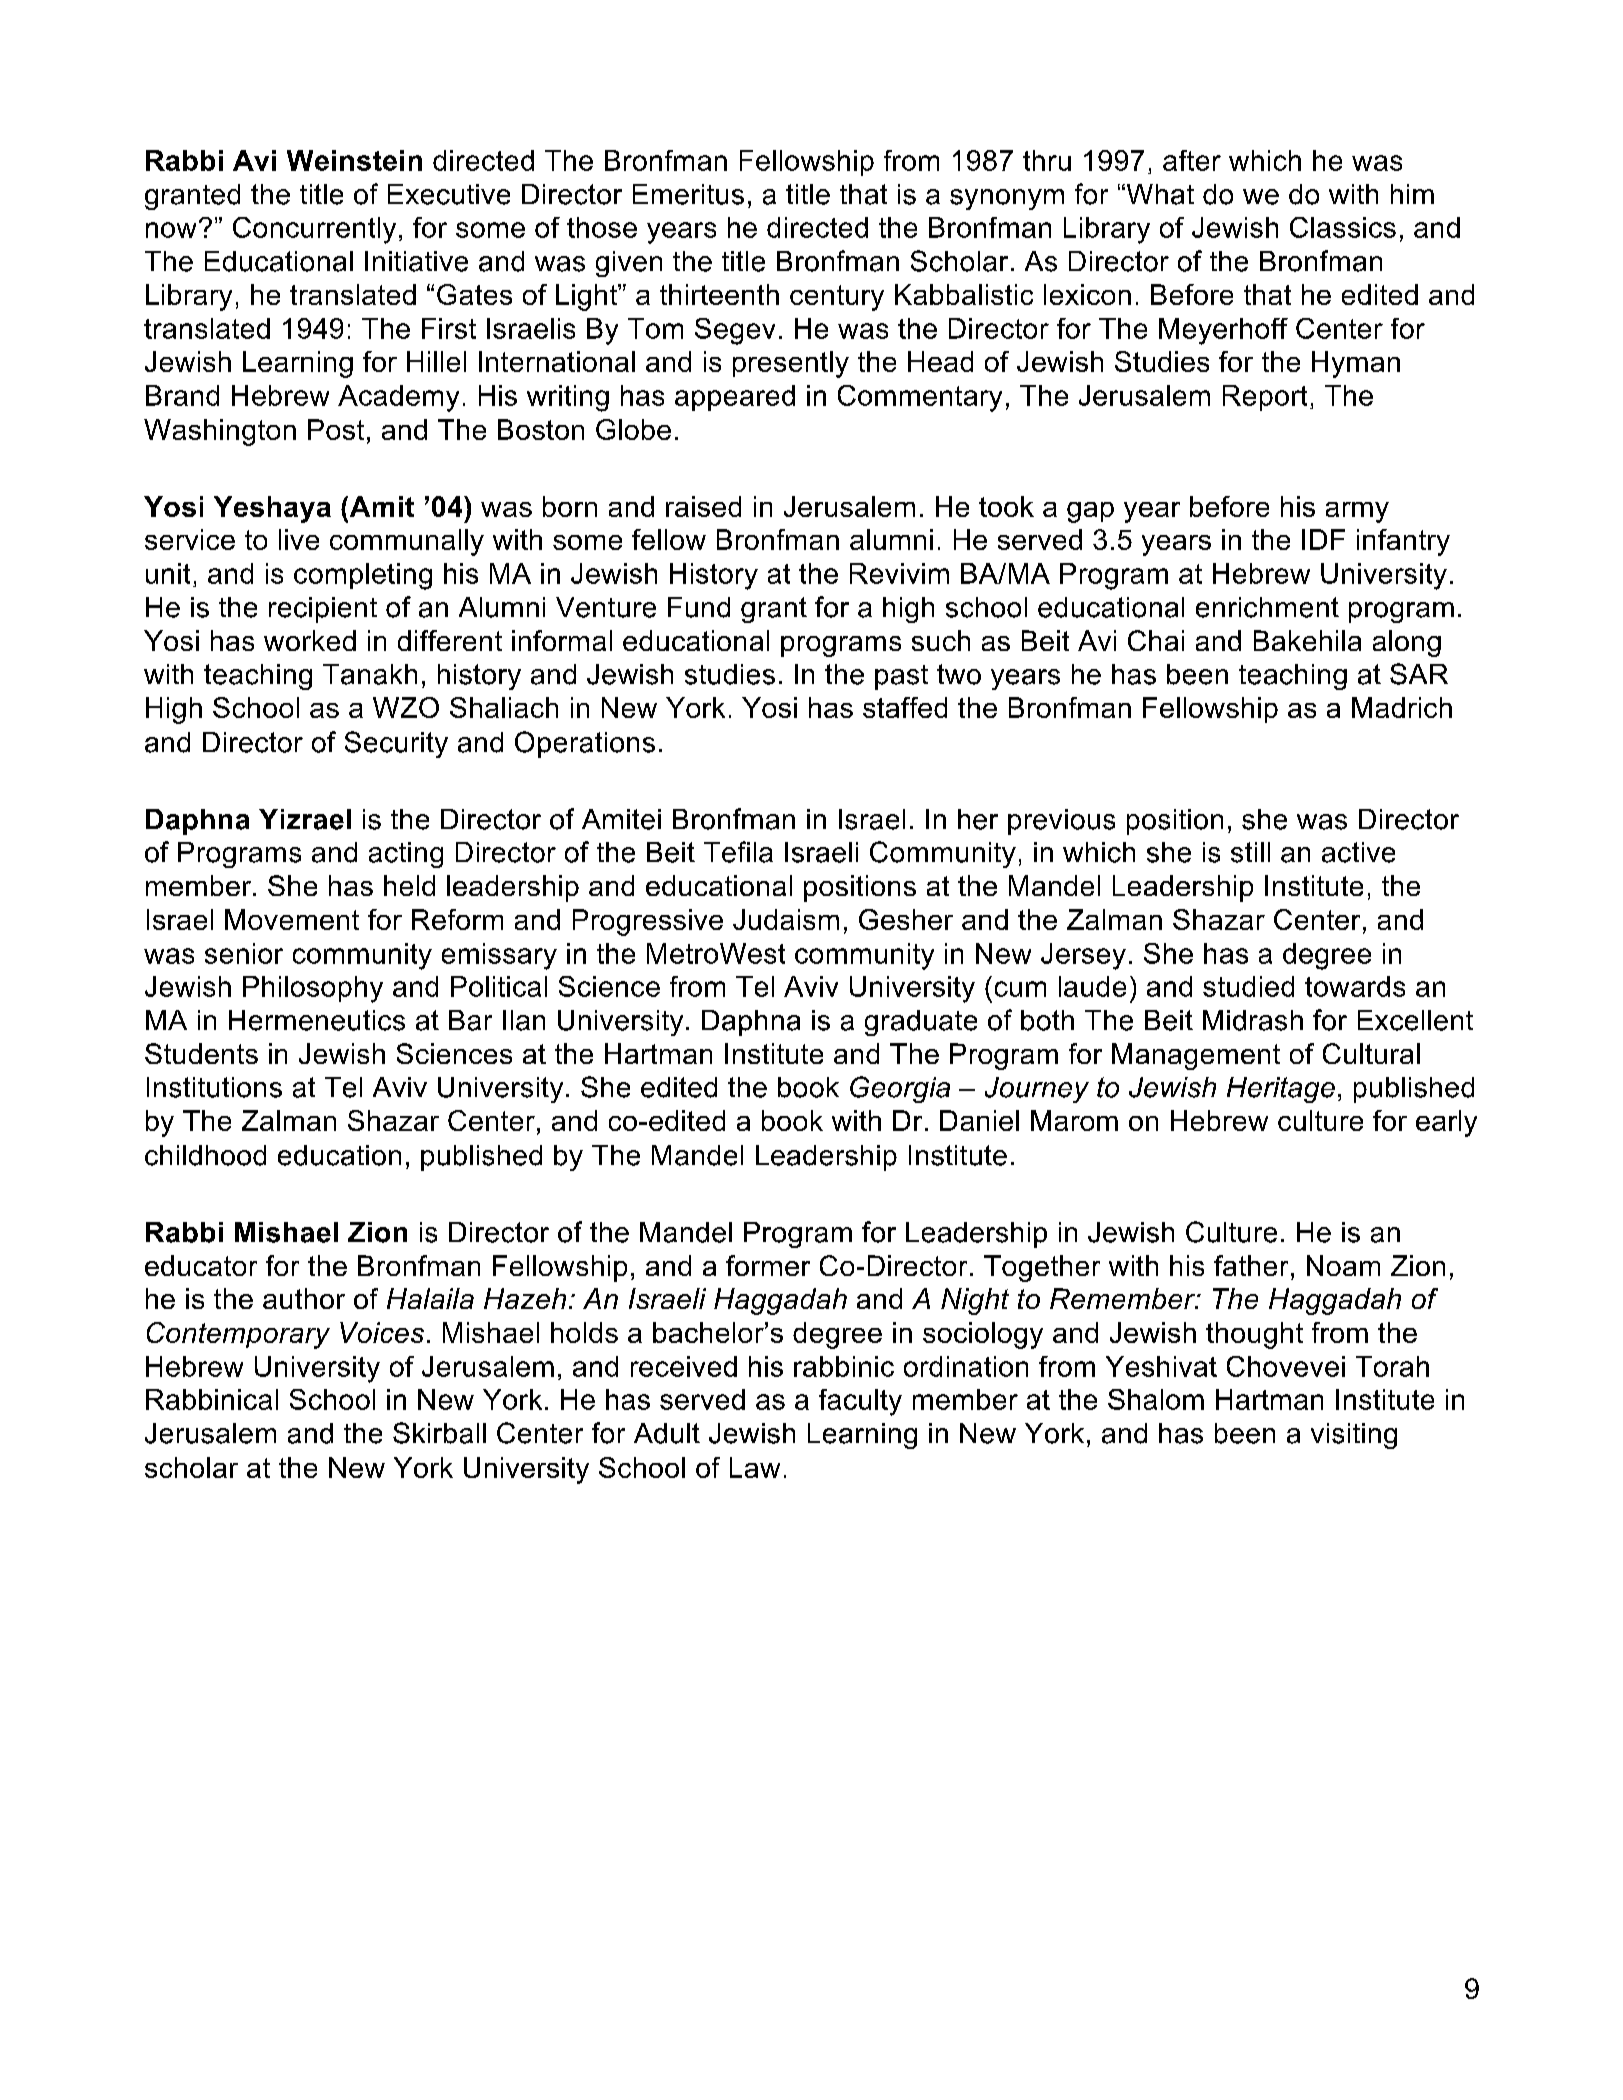  I want to click on Concurrently, so click(314, 230).
